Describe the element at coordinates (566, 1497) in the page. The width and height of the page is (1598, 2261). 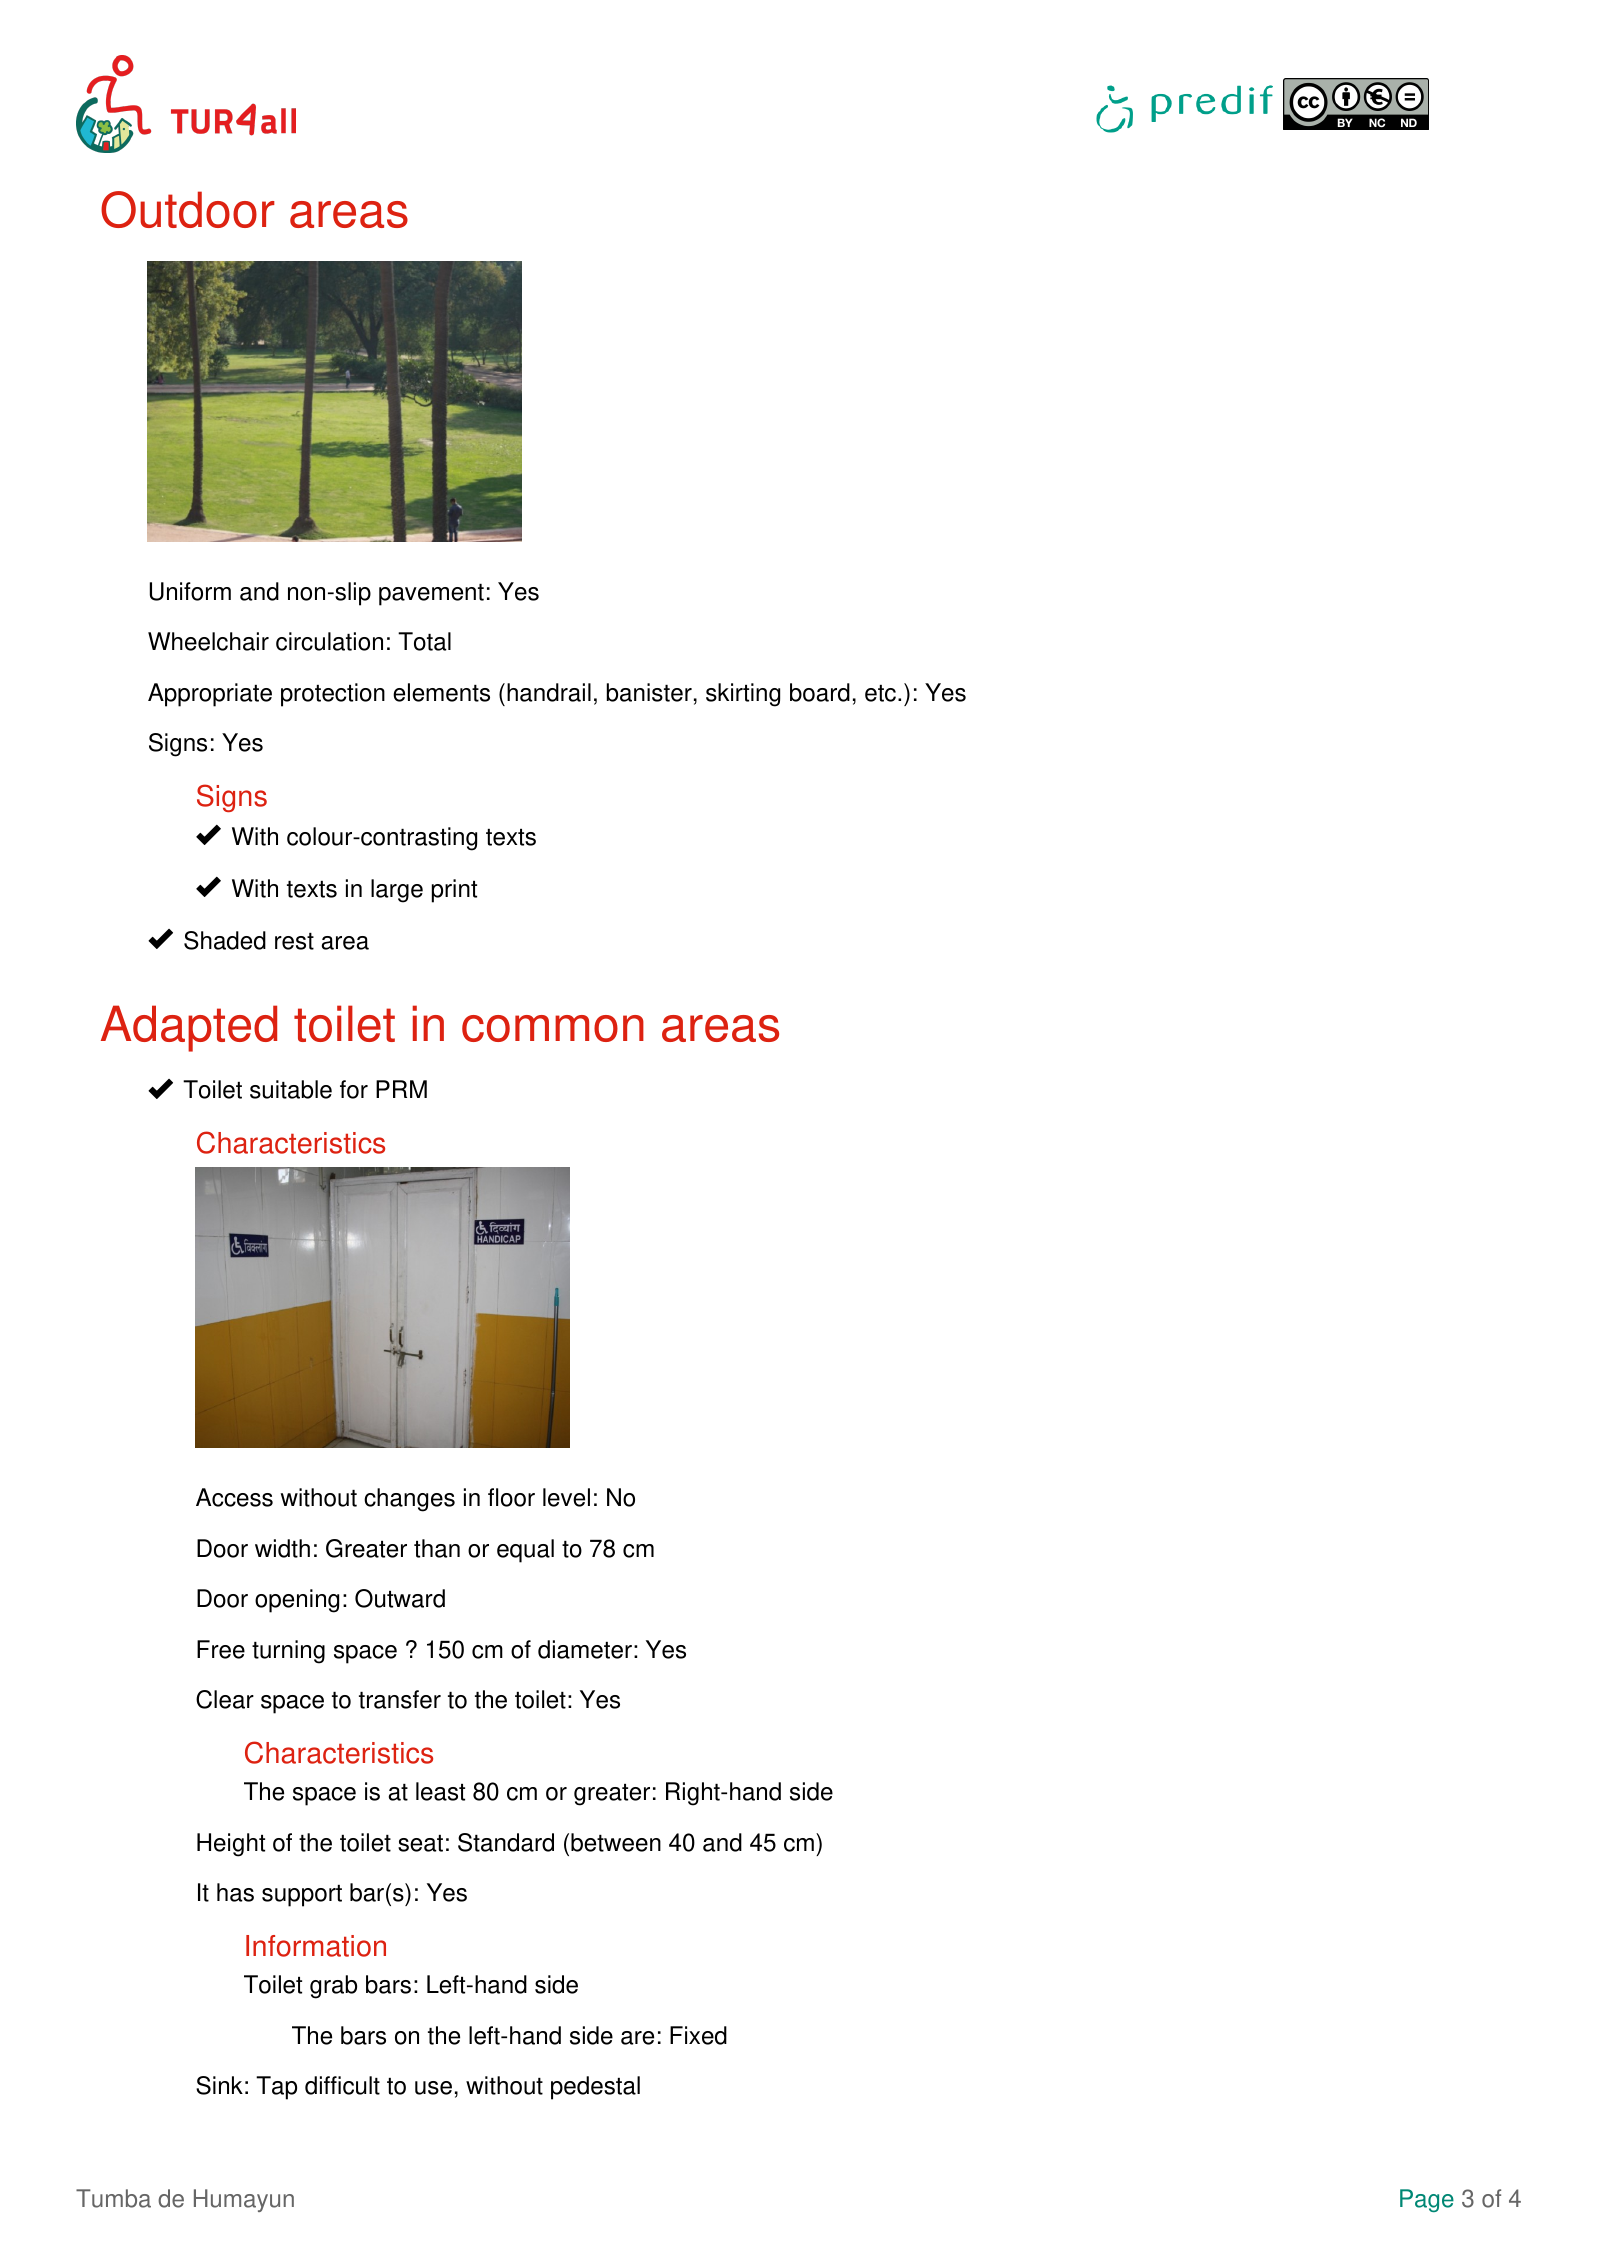
I see `level` at that location.
